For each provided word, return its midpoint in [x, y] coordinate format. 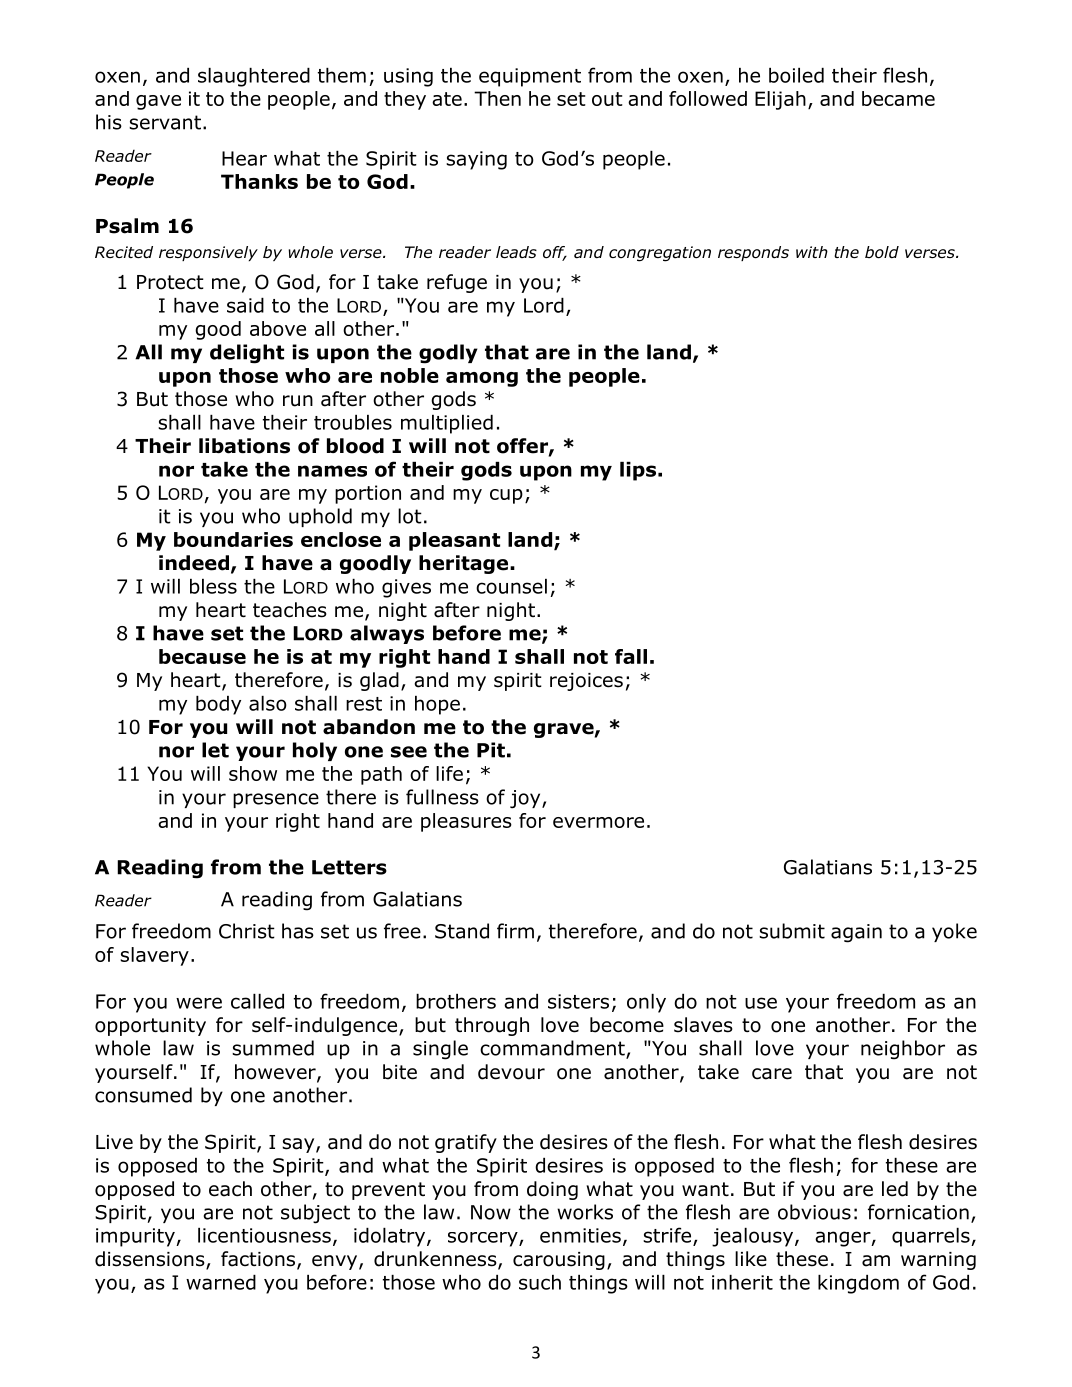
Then [497, 98]
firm [515, 931]
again [856, 933]
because [202, 656]
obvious [814, 1212]
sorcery [484, 1239]
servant [166, 122]
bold [882, 252]
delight [247, 354]
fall [631, 656]
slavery [154, 956]
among [482, 379]
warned [221, 1282]
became [898, 98]
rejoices [586, 682]
